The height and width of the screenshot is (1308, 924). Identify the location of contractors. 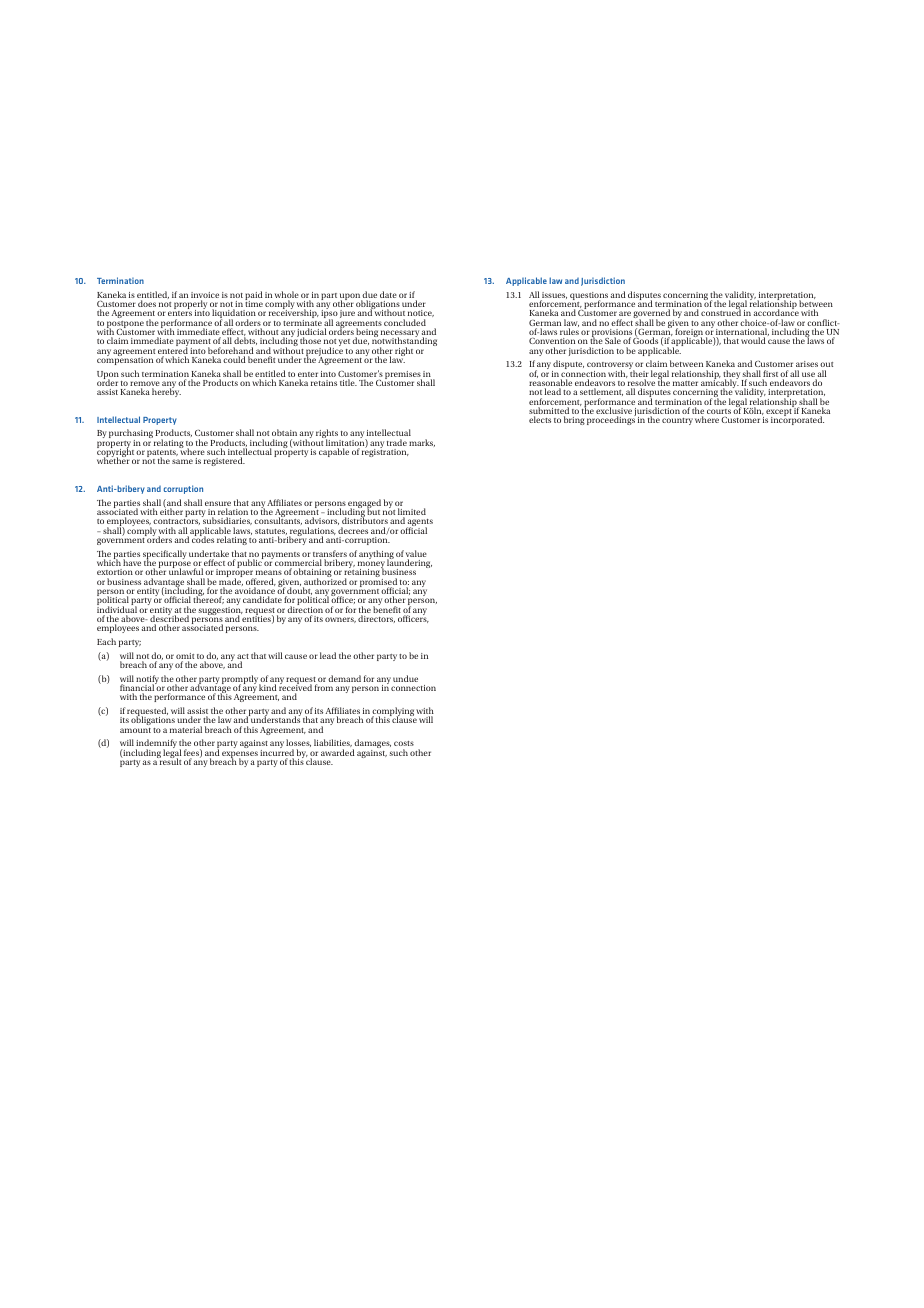
(176, 522).
